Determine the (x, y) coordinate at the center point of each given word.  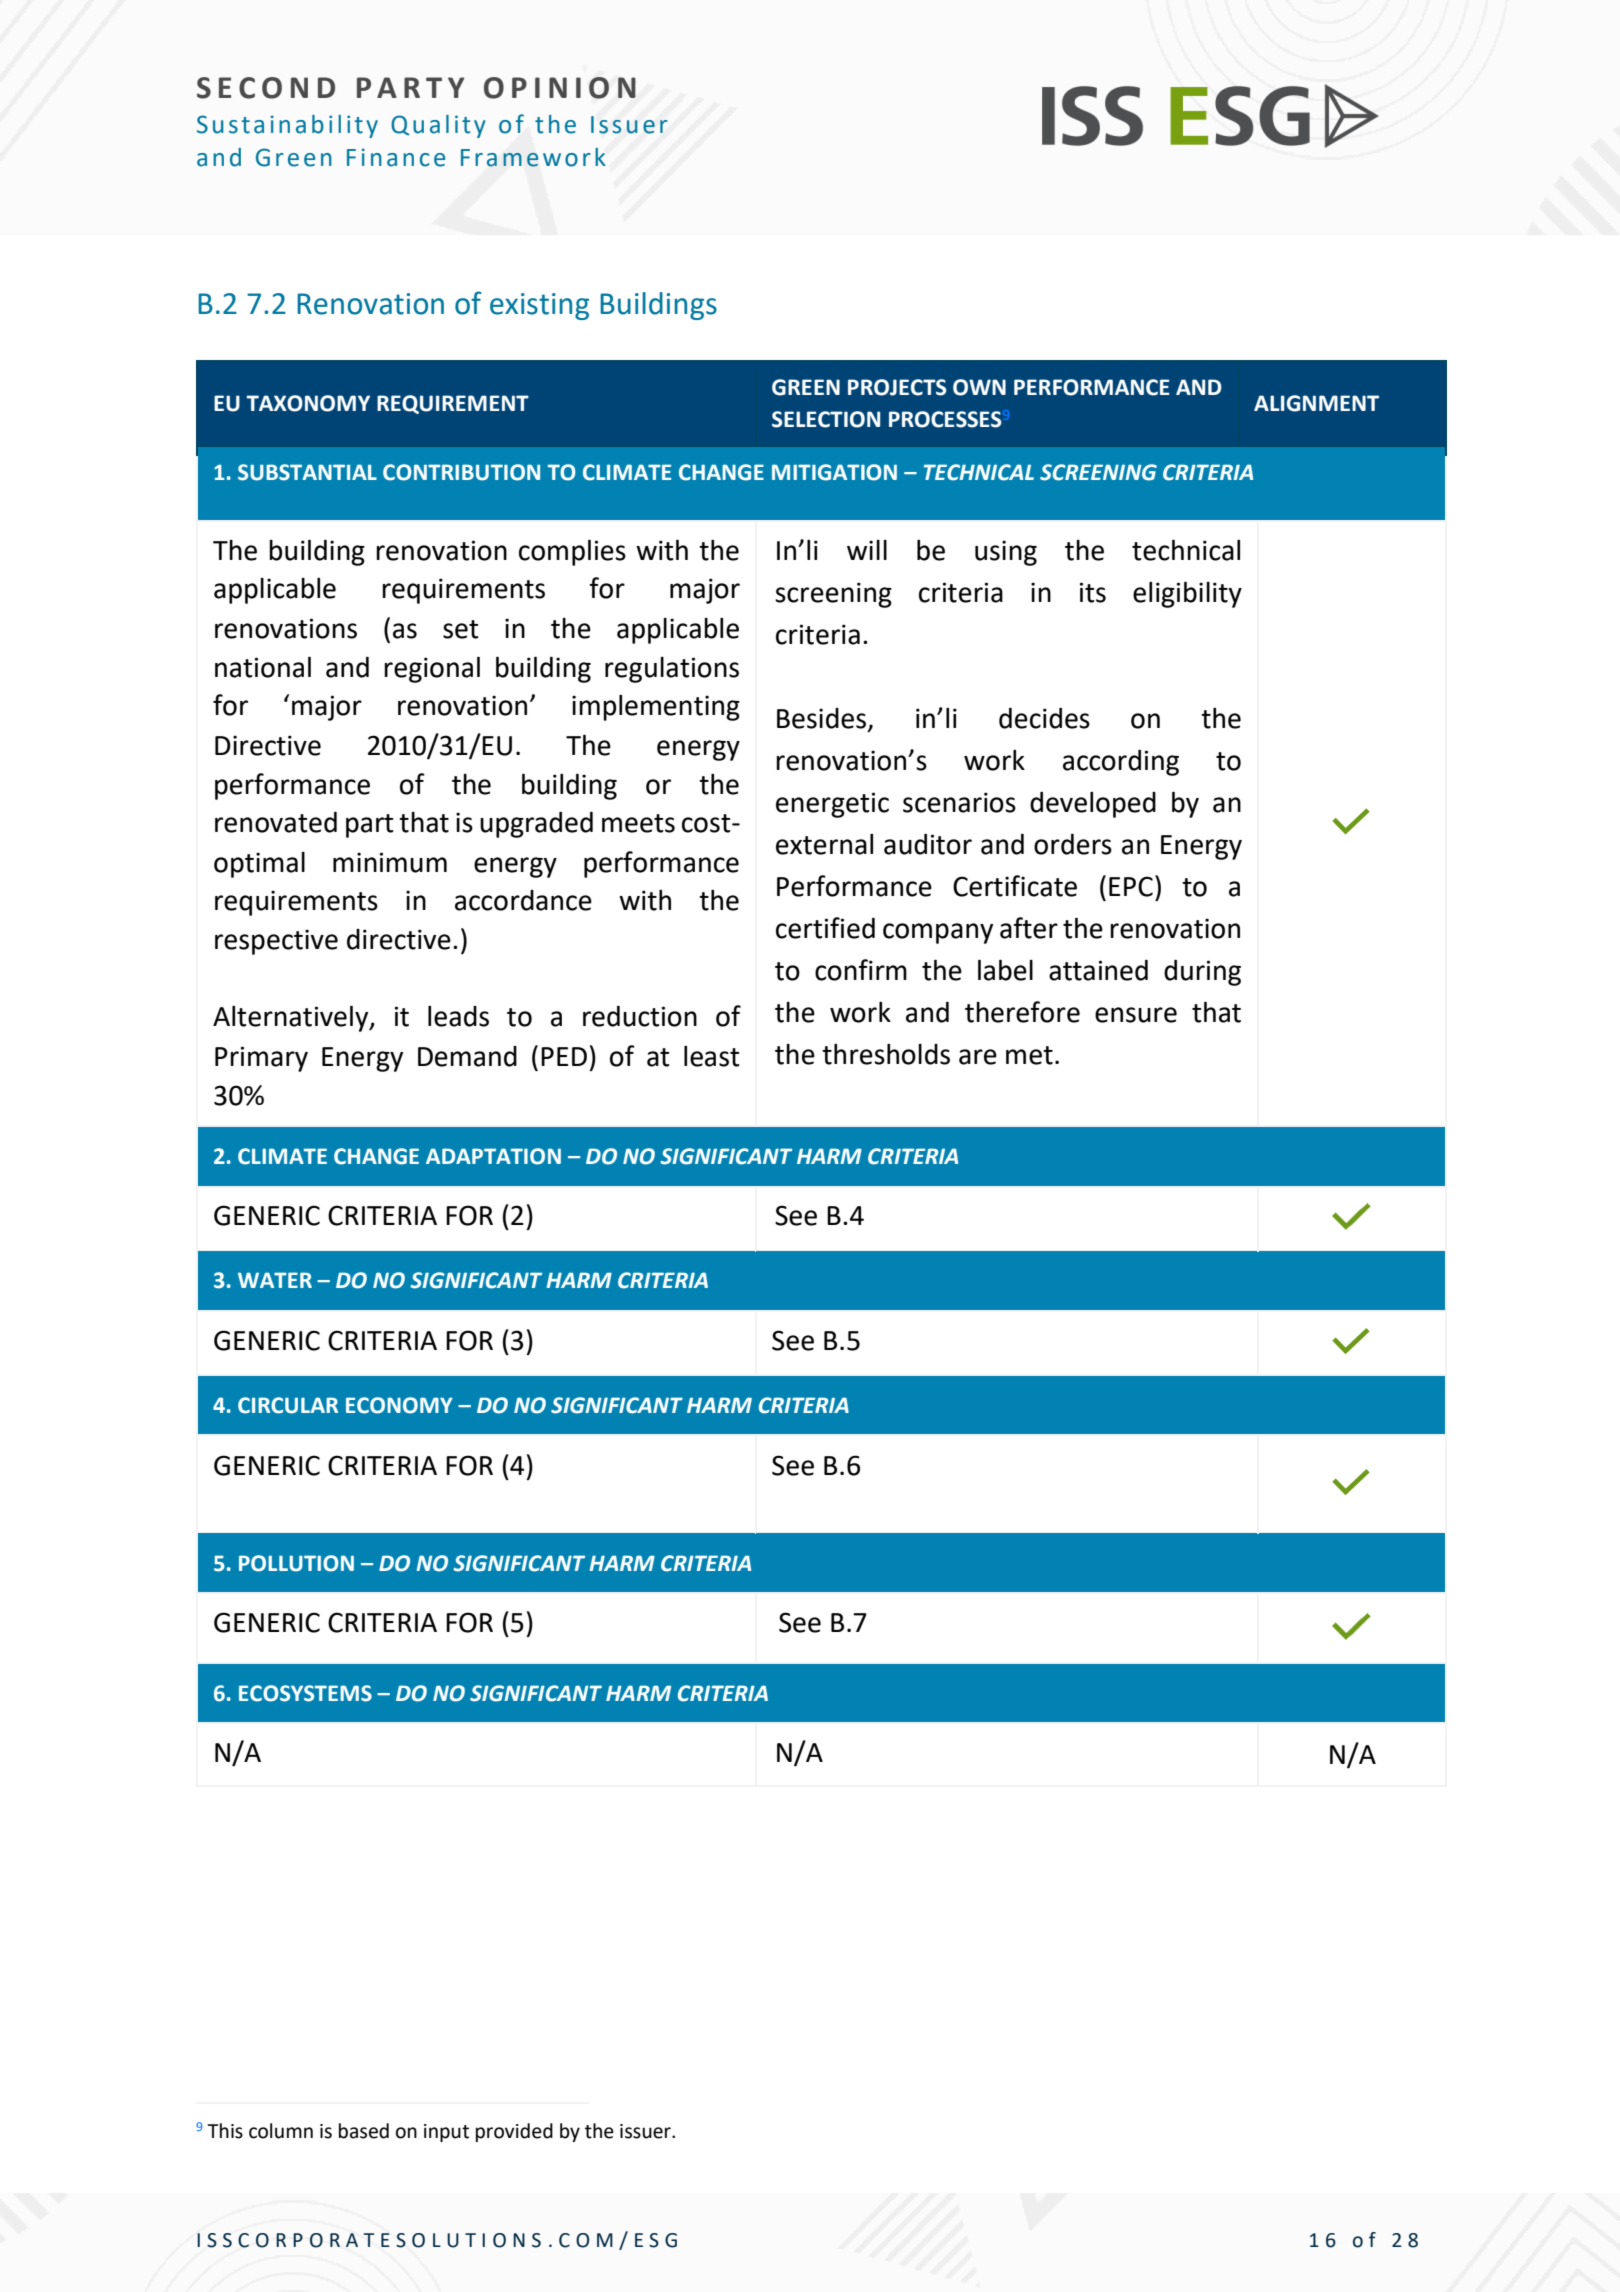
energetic (832, 805)
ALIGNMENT (1316, 403)
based (364, 2131)
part (370, 826)
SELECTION (826, 419)
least (712, 1056)
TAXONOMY (308, 403)
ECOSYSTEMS (305, 1693)
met (1029, 1055)
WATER (275, 1280)
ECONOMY (399, 1405)
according (1121, 763)
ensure (1136, 1015)
